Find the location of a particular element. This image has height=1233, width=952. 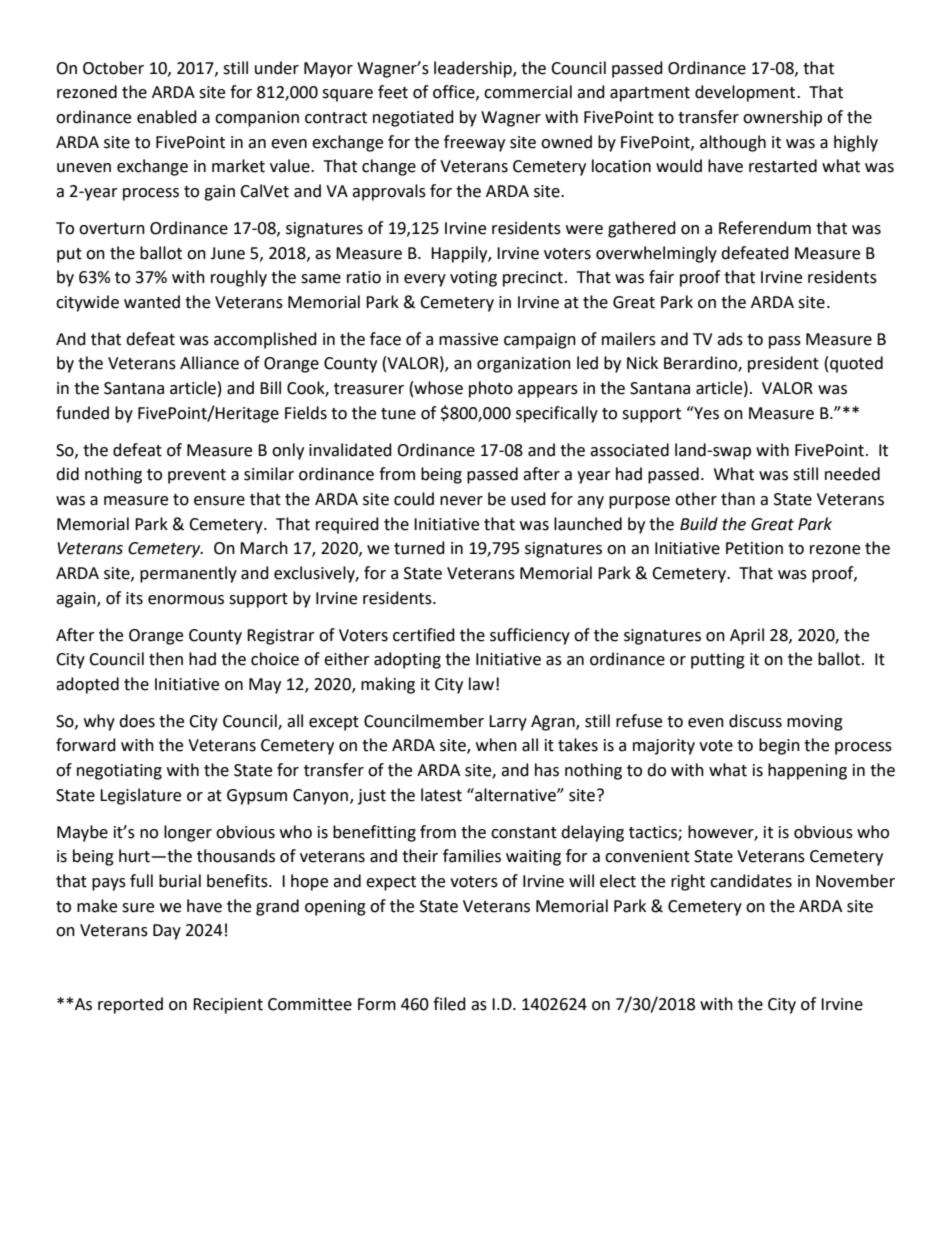

turned is located at coordinates (419, 548).
